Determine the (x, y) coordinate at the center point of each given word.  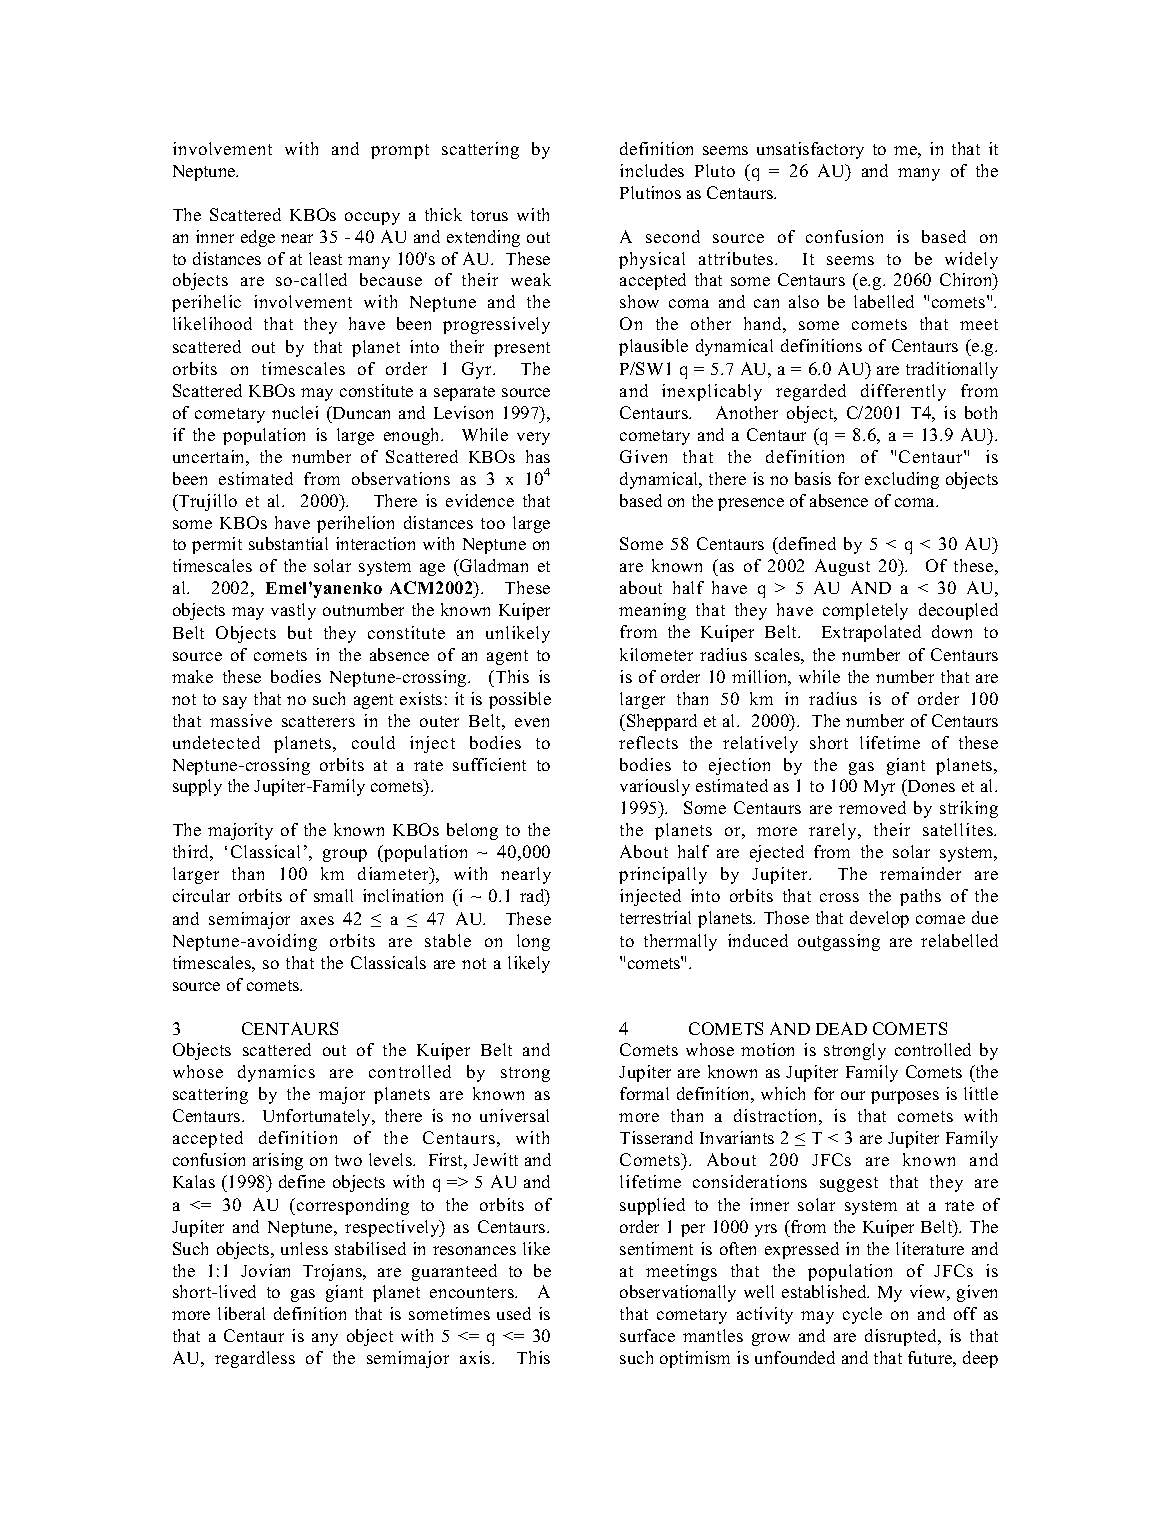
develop (879, 919)
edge (258, 238)
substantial (288, 543)
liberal (241, 1313)
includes (652, 170)
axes (317, 920)
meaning (652, 611)
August (842, 567)
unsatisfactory (810, 150)
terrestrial (655, 917)
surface (647, 1335)
